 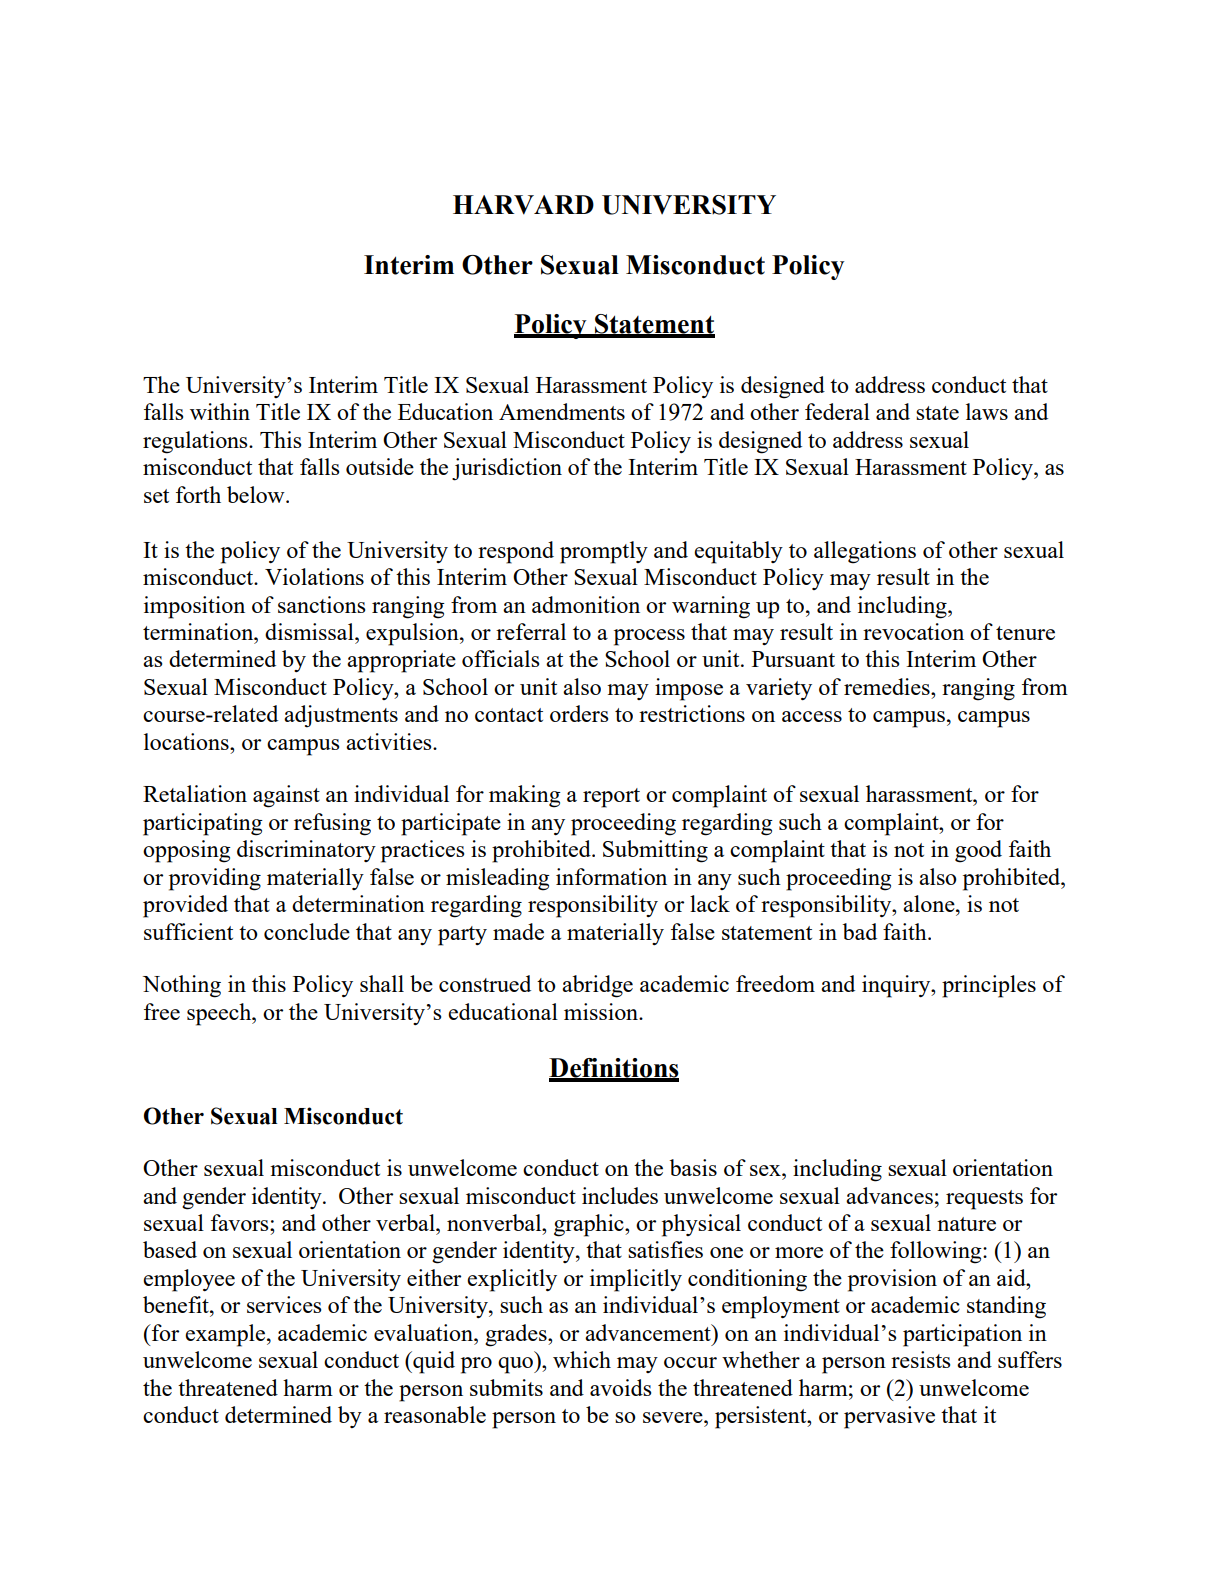 I want to click on below, so click(x=257, y=494).
